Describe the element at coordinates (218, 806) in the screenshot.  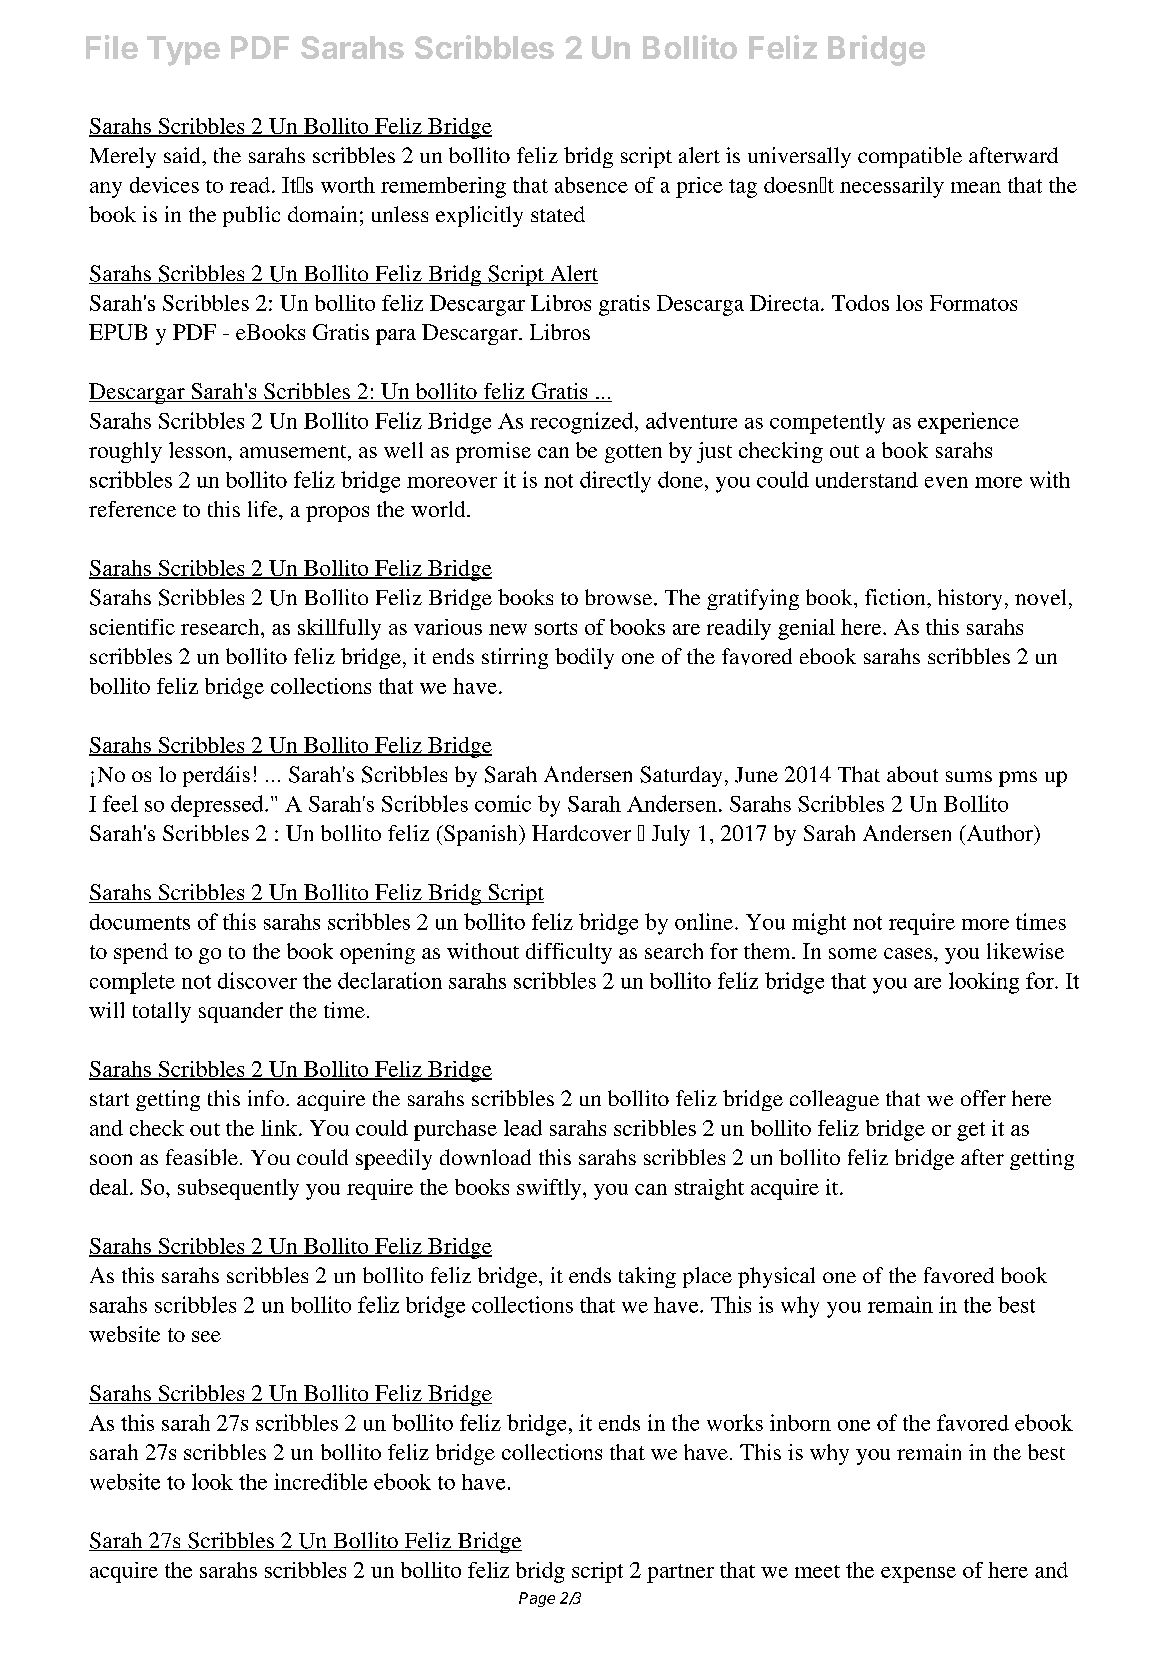
I see `depressed` at that location.
